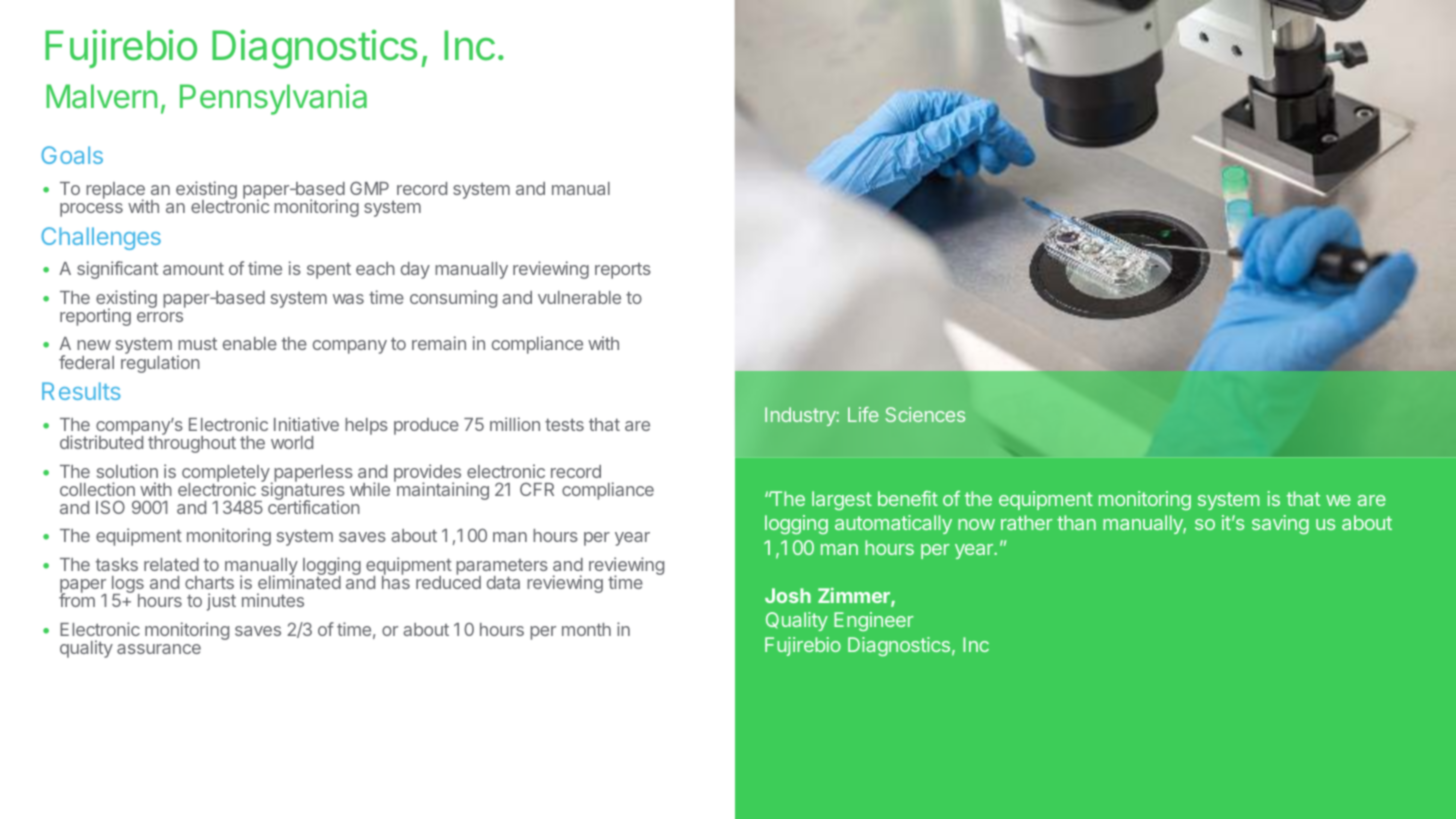 The width and height of the image is (1456, 819). I want to click on tests, so click(564, 425).
